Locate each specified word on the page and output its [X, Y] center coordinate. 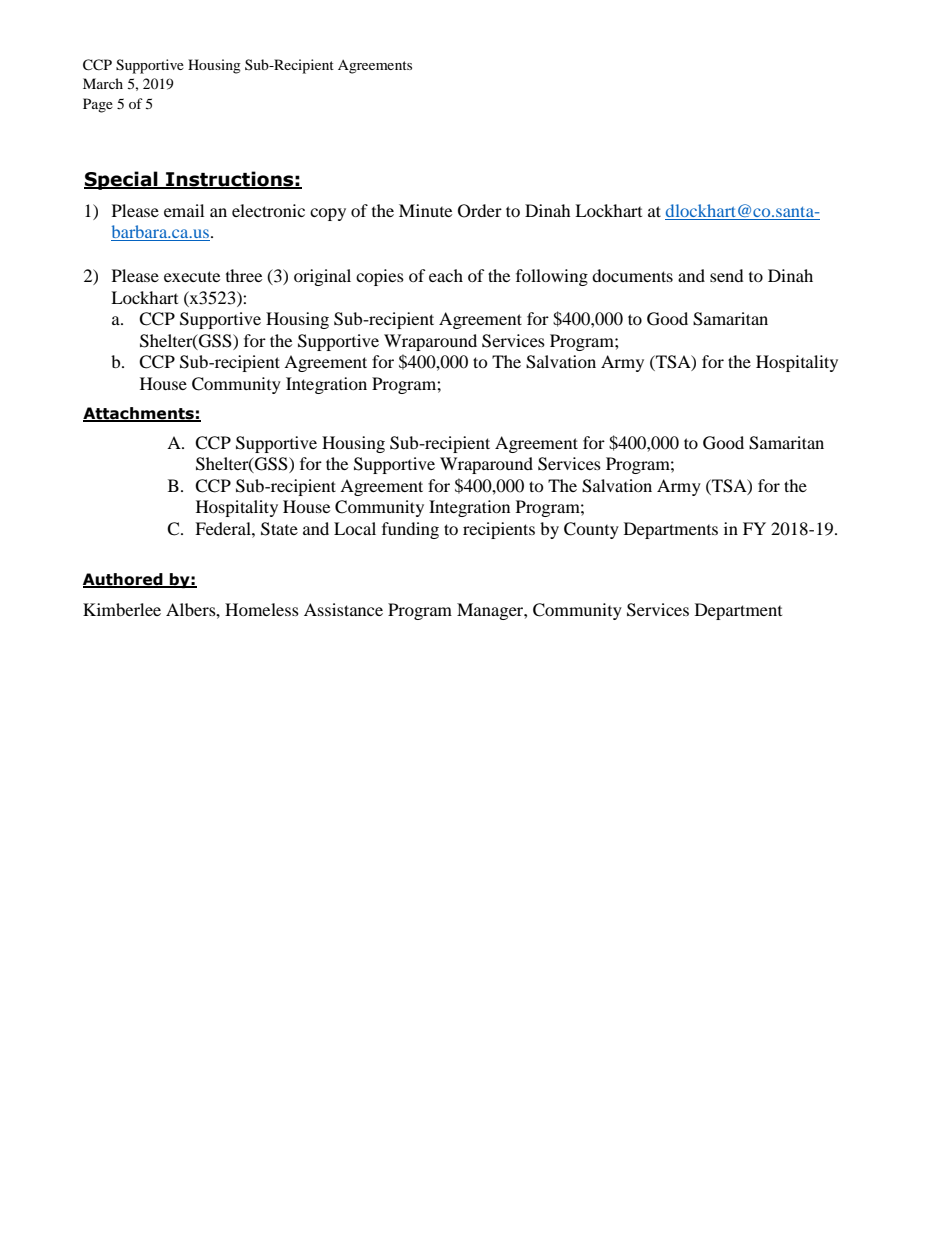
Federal [224, 528]
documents [632, 275]
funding [410, 530]
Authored [124, 580]
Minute [425, 210]
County [591, 530]
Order [480, 211]
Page [98, 105]
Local [355, 528]
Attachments [139, 414]
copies [380, 277]
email [184, 210]
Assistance [343, 609]
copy [328, 214]
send [727, 275]
